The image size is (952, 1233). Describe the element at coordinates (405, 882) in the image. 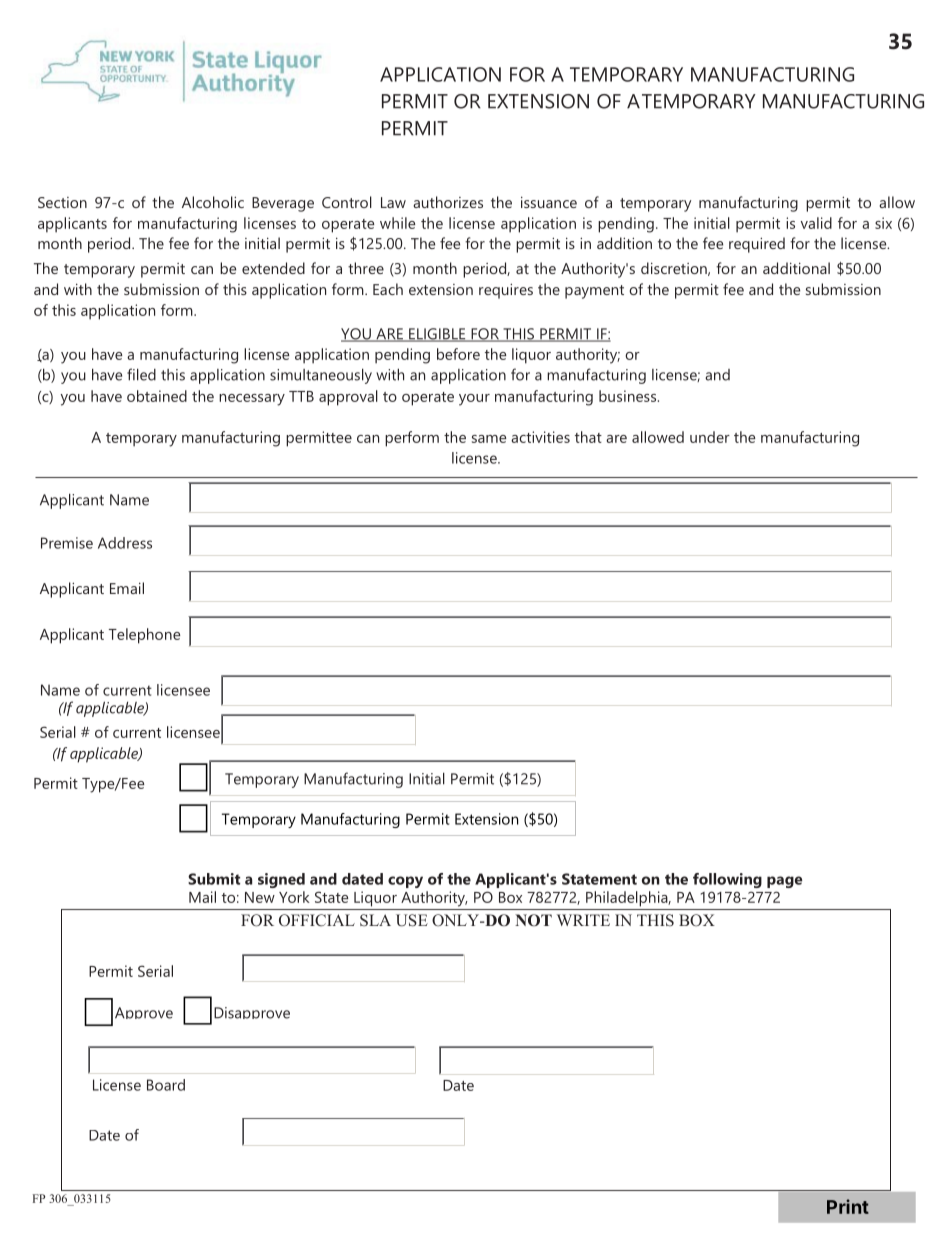

I see `copy` at that location.
